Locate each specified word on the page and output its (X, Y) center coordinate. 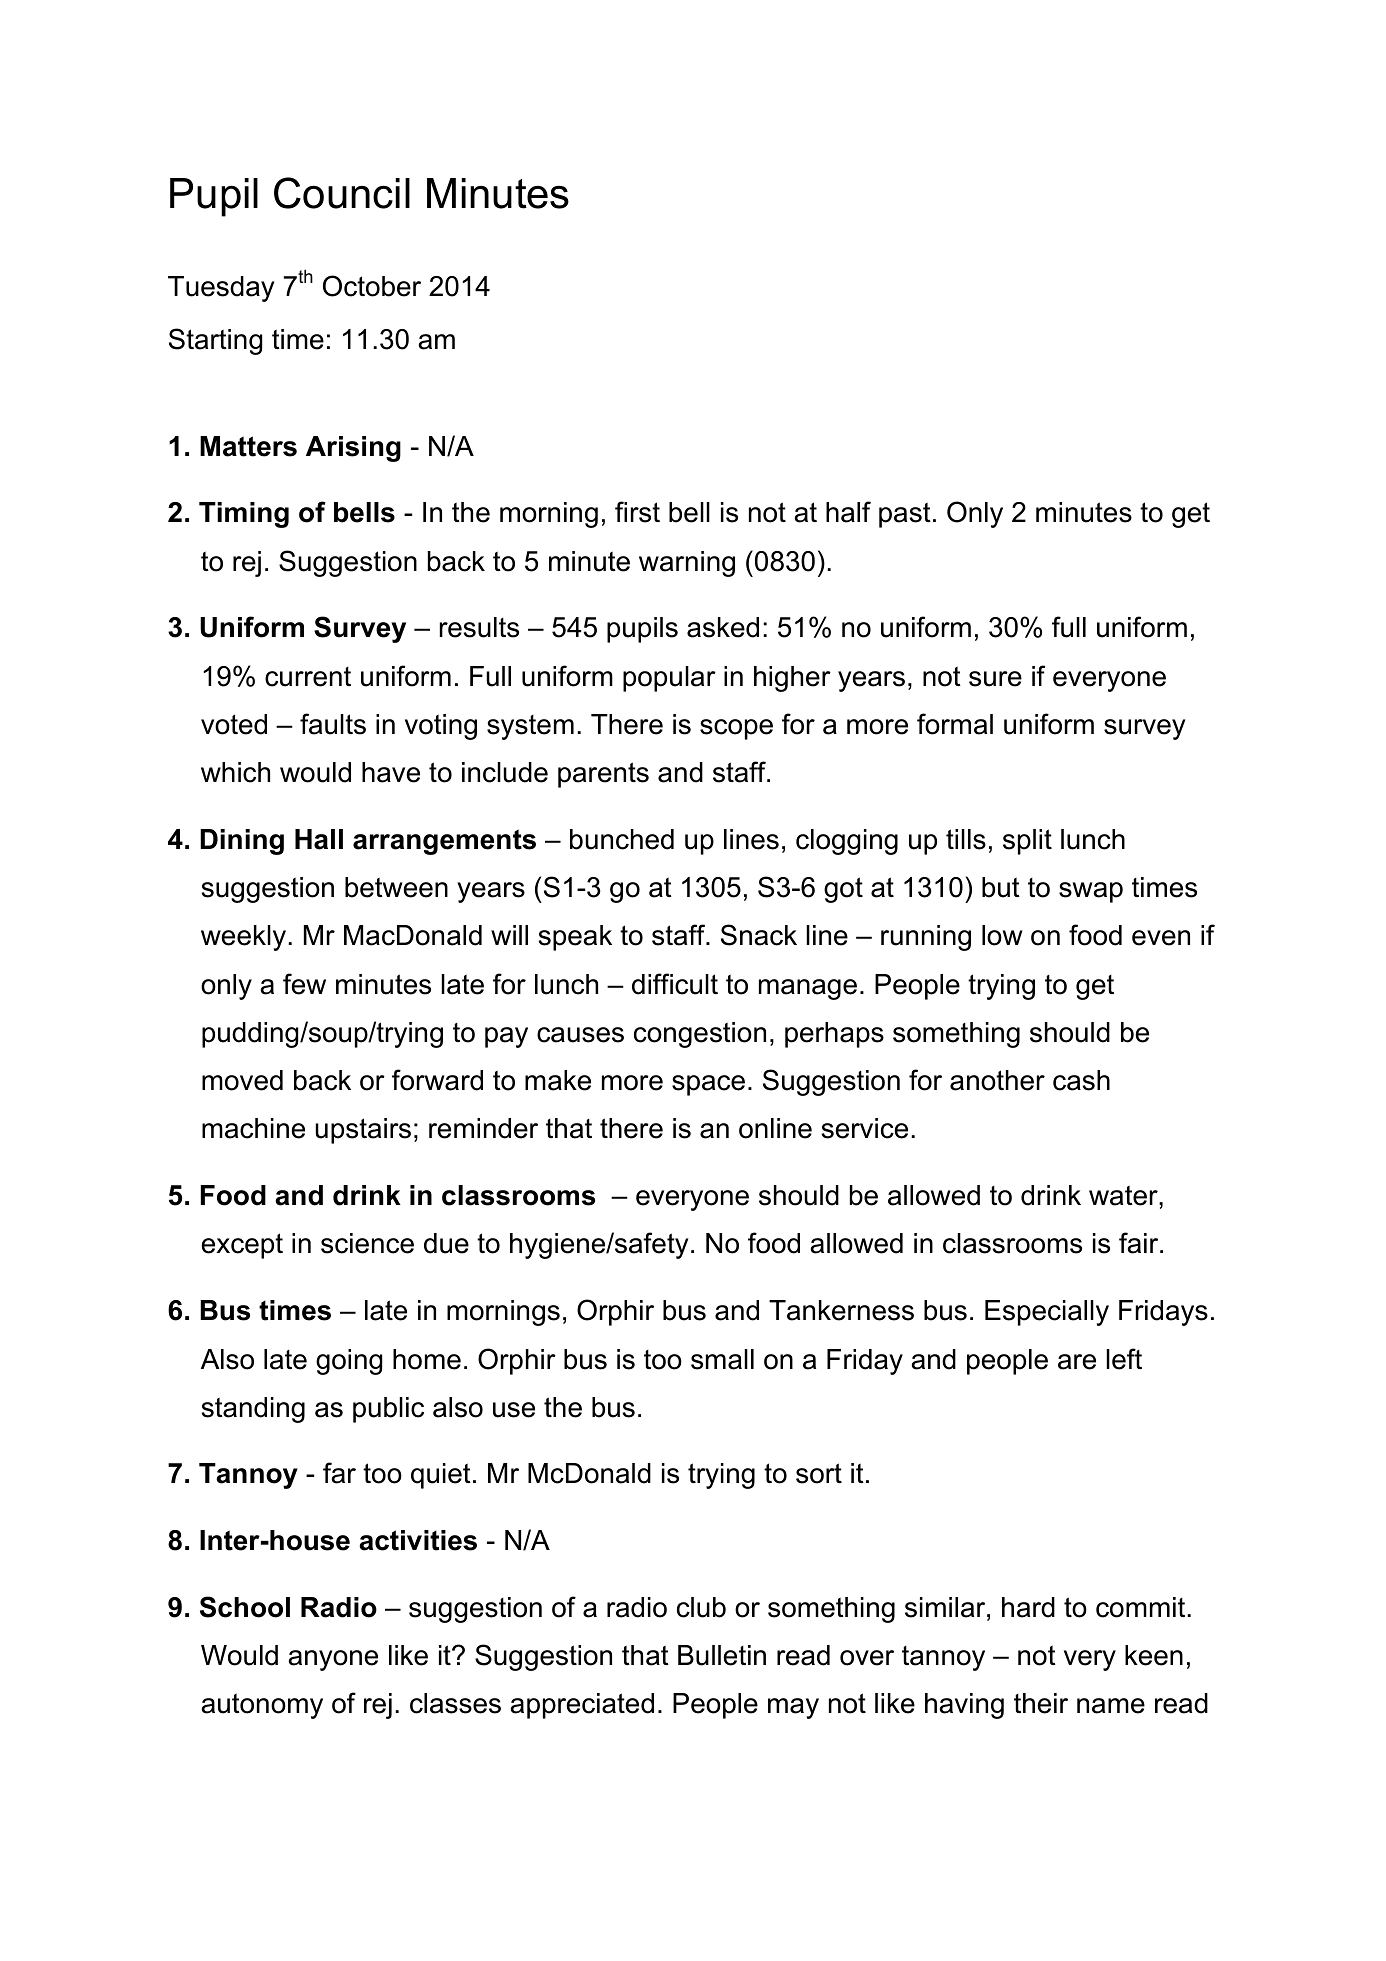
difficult (675, 984)
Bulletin (722, 1655)
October (372, 286)
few (304, 984)
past (905, 515)
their (1041, 1703)
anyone (333, 1660)
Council (342, 193)
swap (1091, 892)
